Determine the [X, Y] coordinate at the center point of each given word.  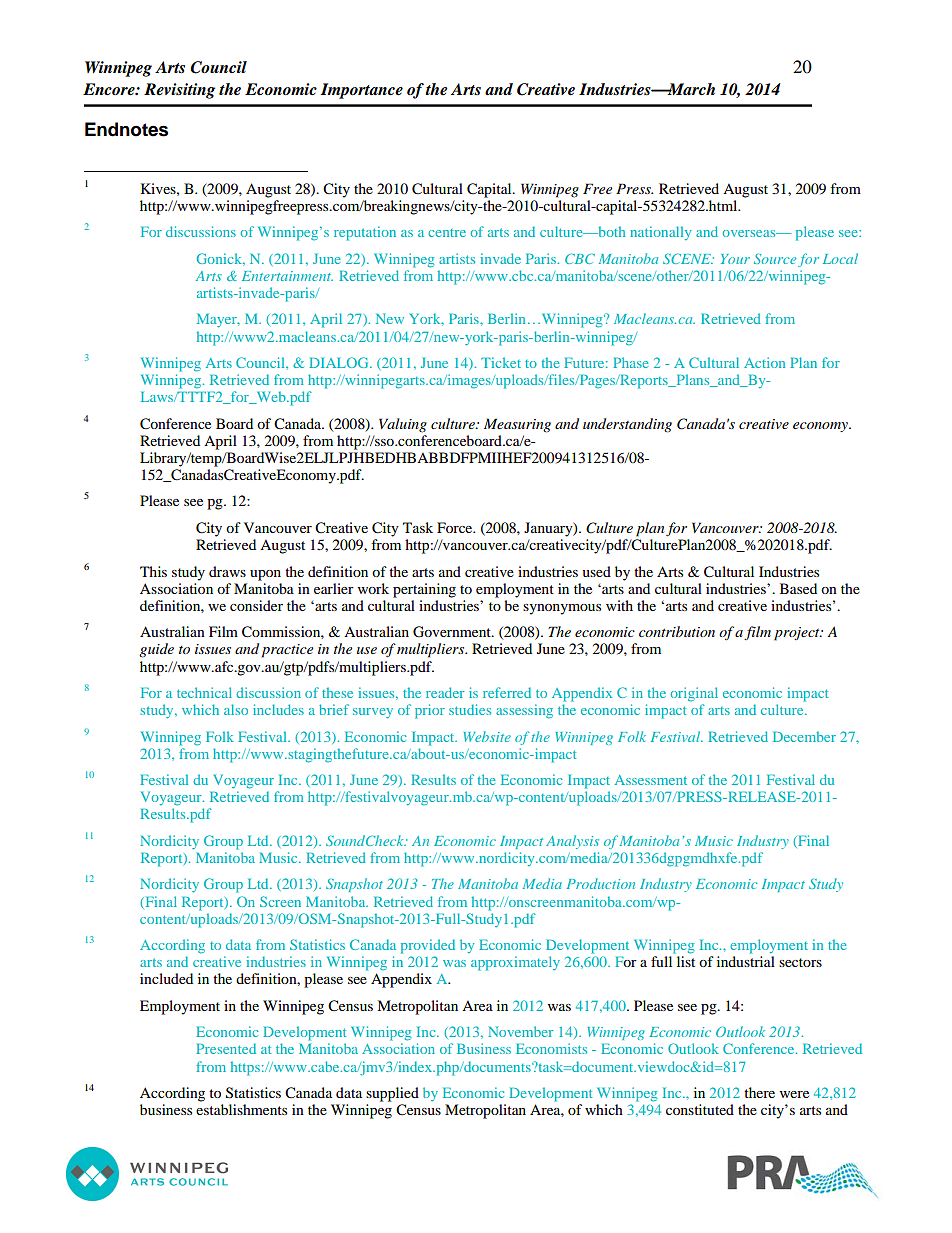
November [520, 1031]
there [759, 1092]
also [236, 709]
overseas [750, 233]
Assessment [651, 780]
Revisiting [179, 91]
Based [798, 588]
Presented [226, 1048]
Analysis [572, 842]
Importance [361, 91]
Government [453, 632]
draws [227, 571]
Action [764, 362]
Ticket [501, 362]
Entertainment [287, 276]
